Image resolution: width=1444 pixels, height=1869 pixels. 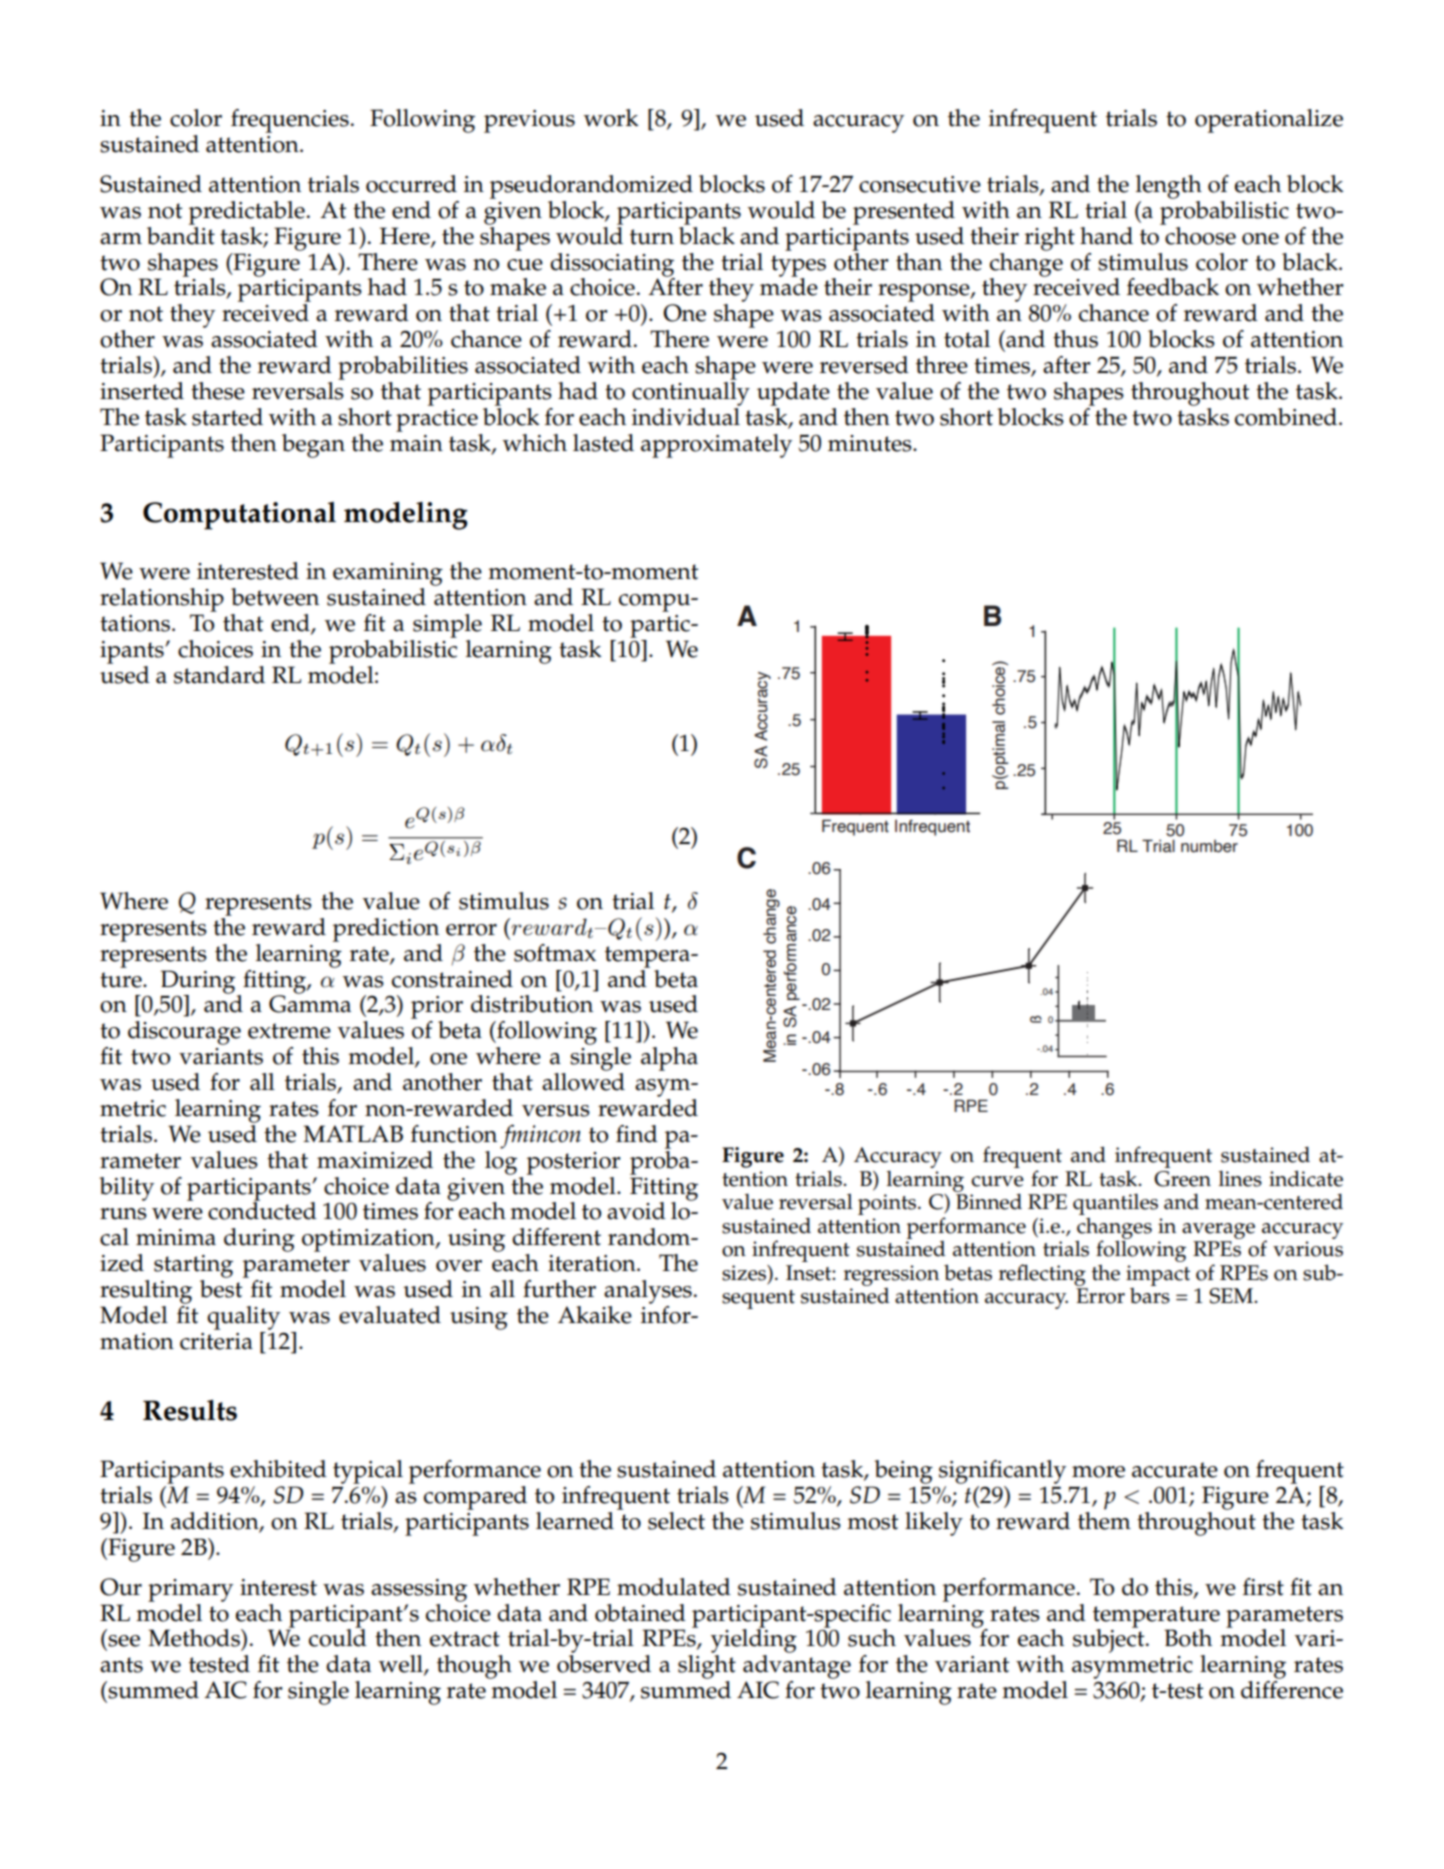 What do you see at coordinates (290, 121) in the screenshot?
I see `frequencies` at bounding box center [290, 121].
